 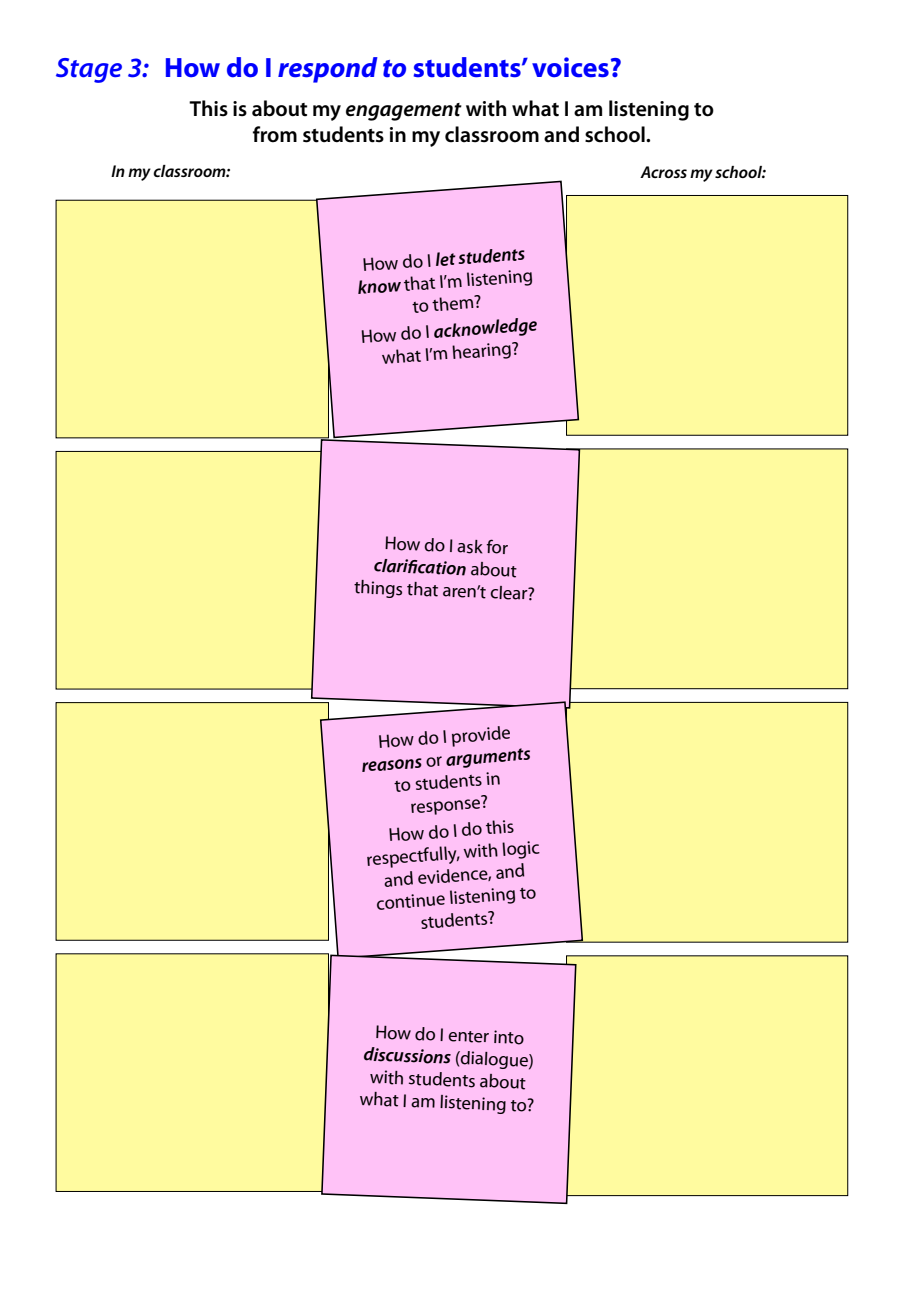 I want to click on Across, so click(x=663, y=172).
